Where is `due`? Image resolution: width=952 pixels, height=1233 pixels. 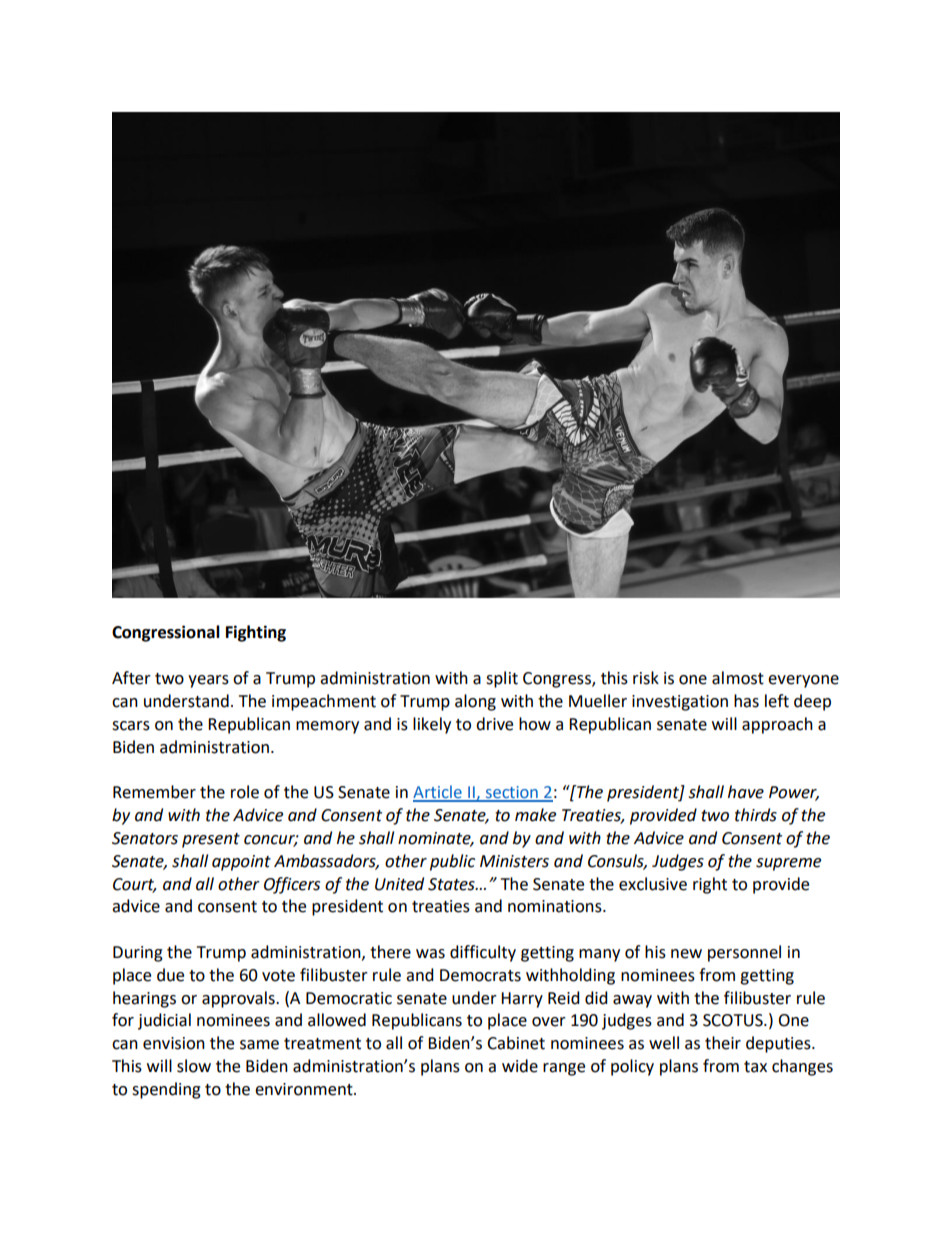
due is located at coordinates (170, 975).
